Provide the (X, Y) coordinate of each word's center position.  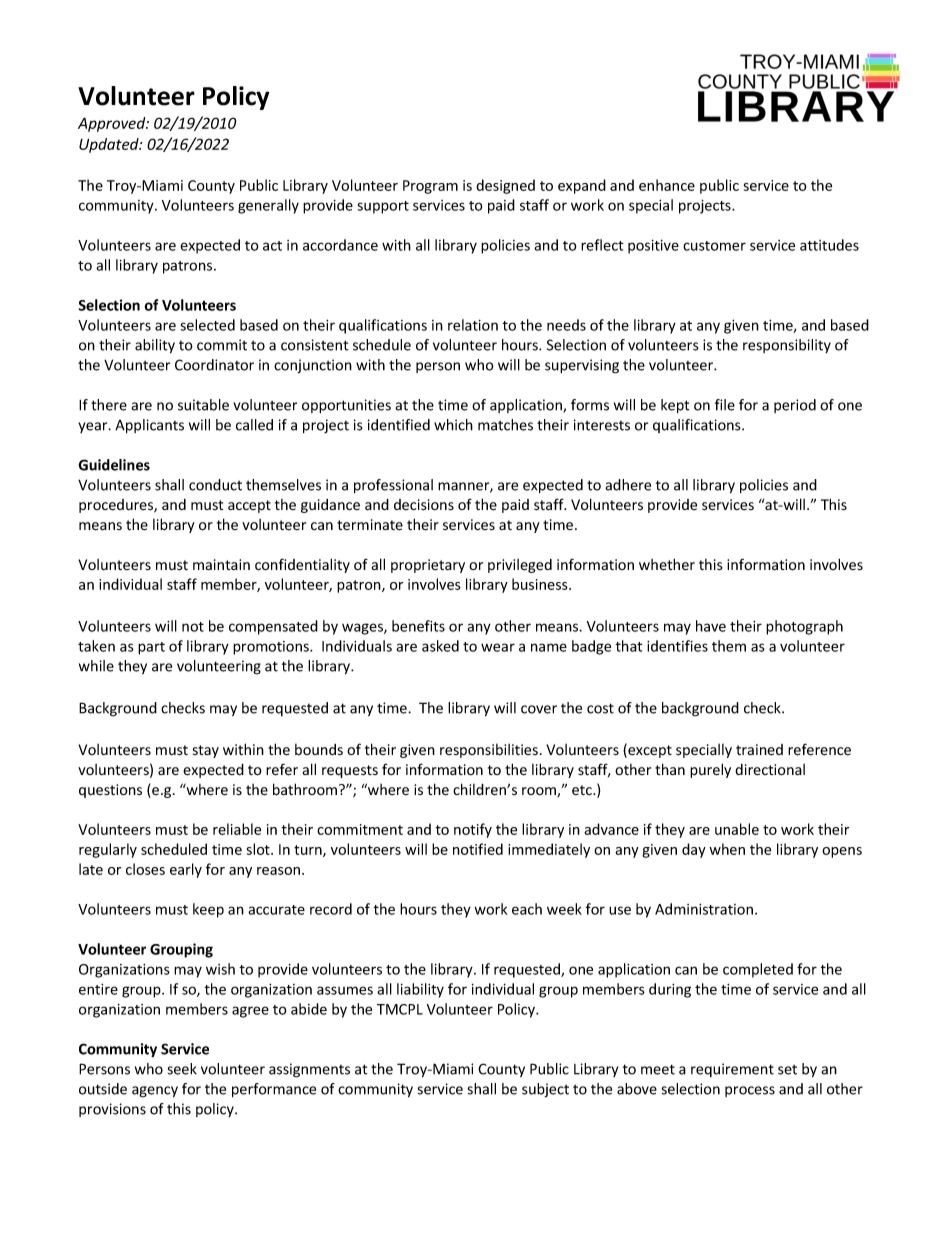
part (151, 648)
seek (182, 1069)
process (750, 1091)
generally (268, 206)
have (711, 626)
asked (440, 646)
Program (430, 187)
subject (545, 1090)
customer (714, 246)
